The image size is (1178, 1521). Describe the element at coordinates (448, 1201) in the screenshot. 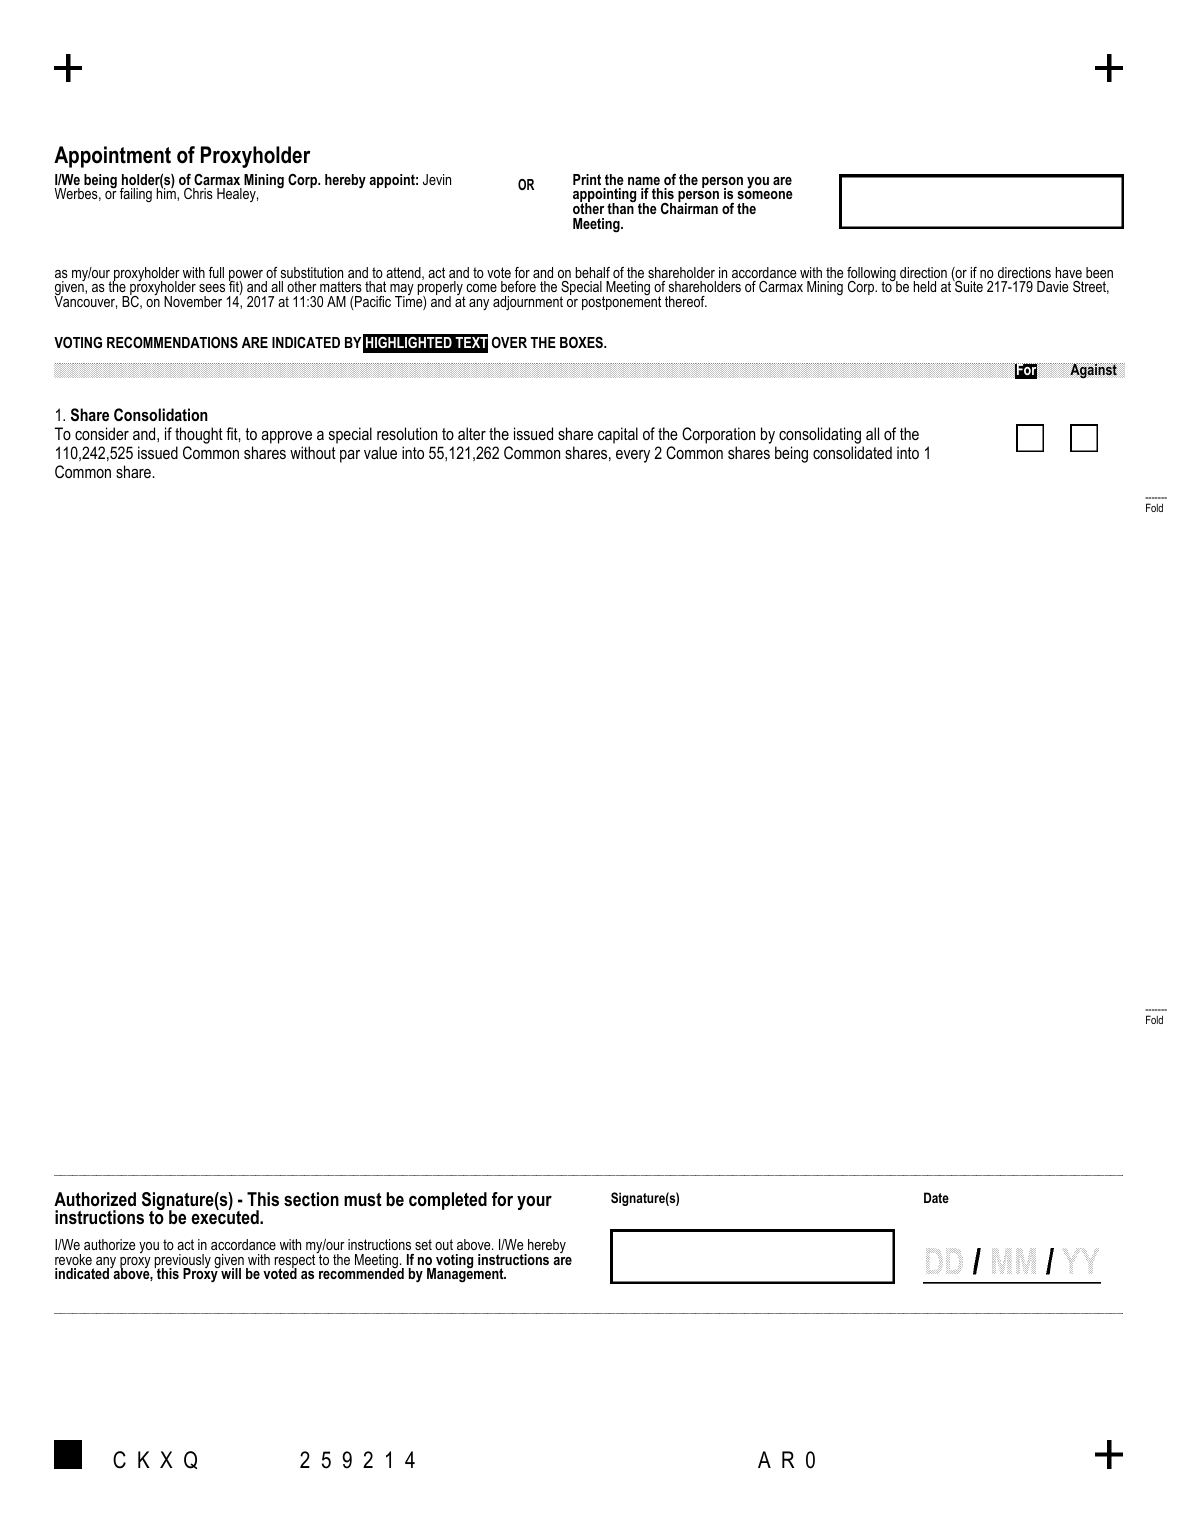

I see `completed` at that location.
